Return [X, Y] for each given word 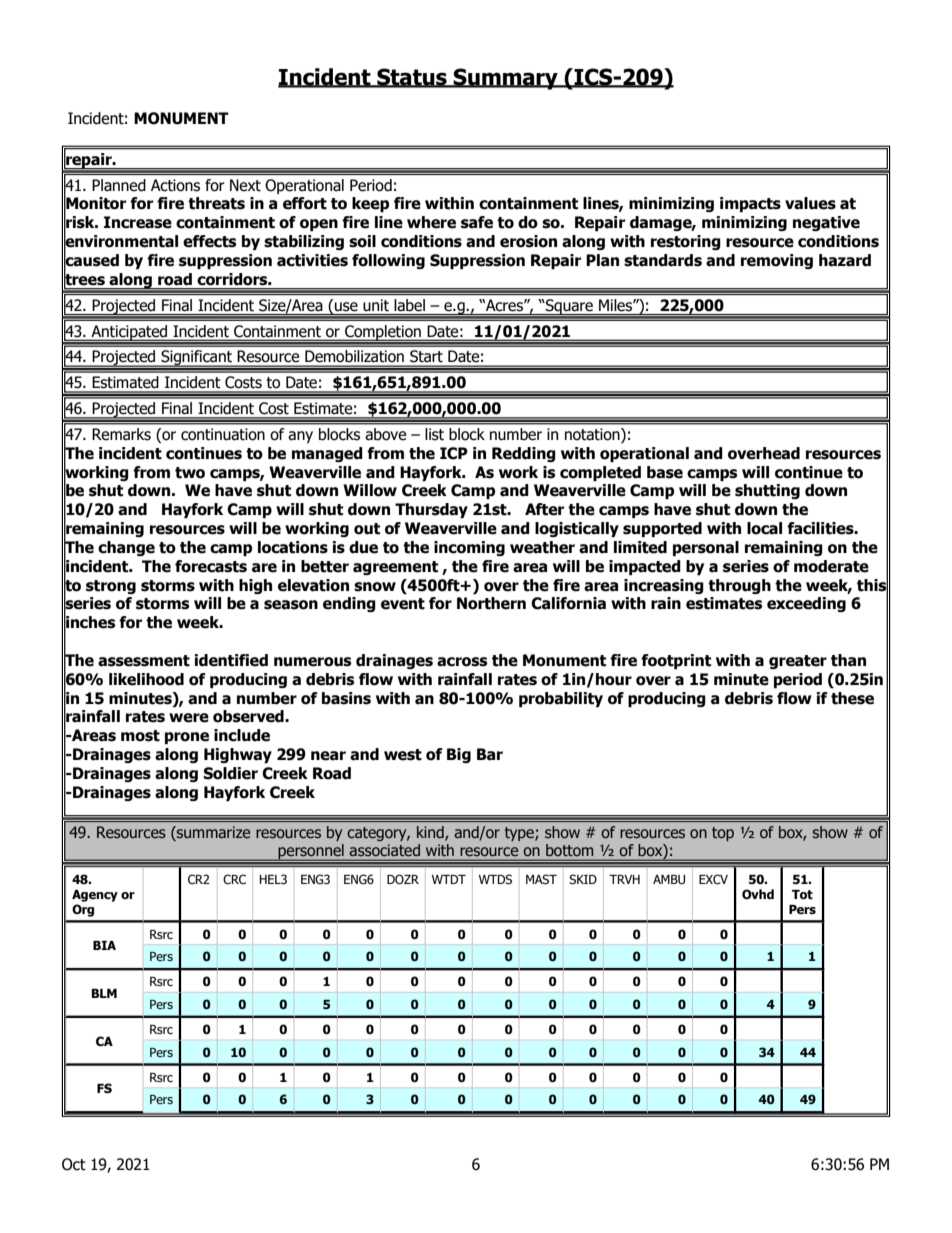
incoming [469, 548]
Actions [175, 185]
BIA [104, 945]
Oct [74, 1164]
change [126, 548]
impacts [750, 204]
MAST [541, 879]
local [764, 528]
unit [376, 305]
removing [777, 261]
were [189, 718]
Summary [506, 79]
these [852, 698]
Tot [802, 894]
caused [91, 260]
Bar [490, 754]
